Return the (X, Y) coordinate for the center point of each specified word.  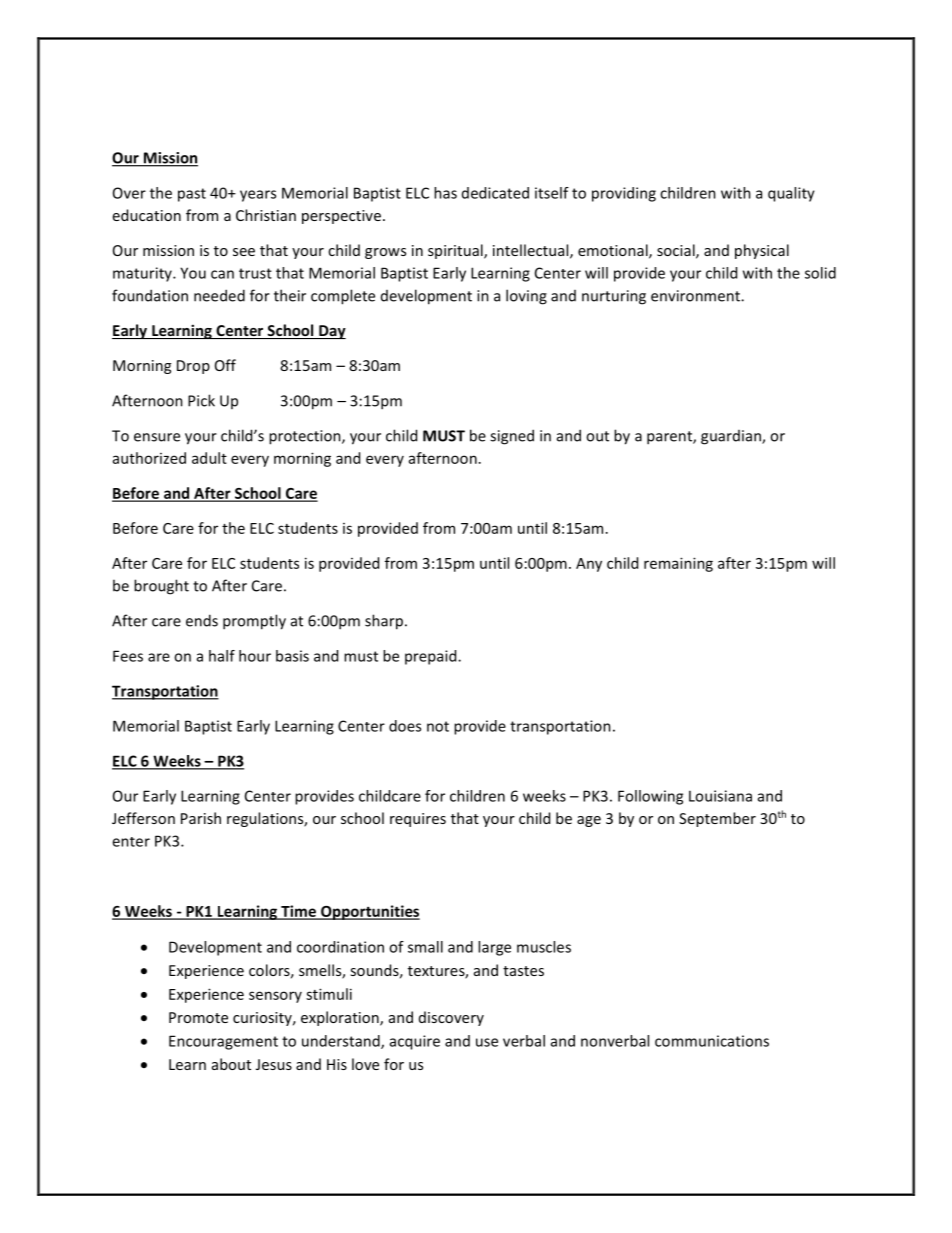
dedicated (495, 193)
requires (418, 820)
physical (762, 251)
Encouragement (223, 1042)
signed (512, 437)
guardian (732, 437)
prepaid (432, 657)
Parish (201, 818)
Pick (201, 400)
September (717, 819)
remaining (678, 564)
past (192, 195)
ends (202, 620)
